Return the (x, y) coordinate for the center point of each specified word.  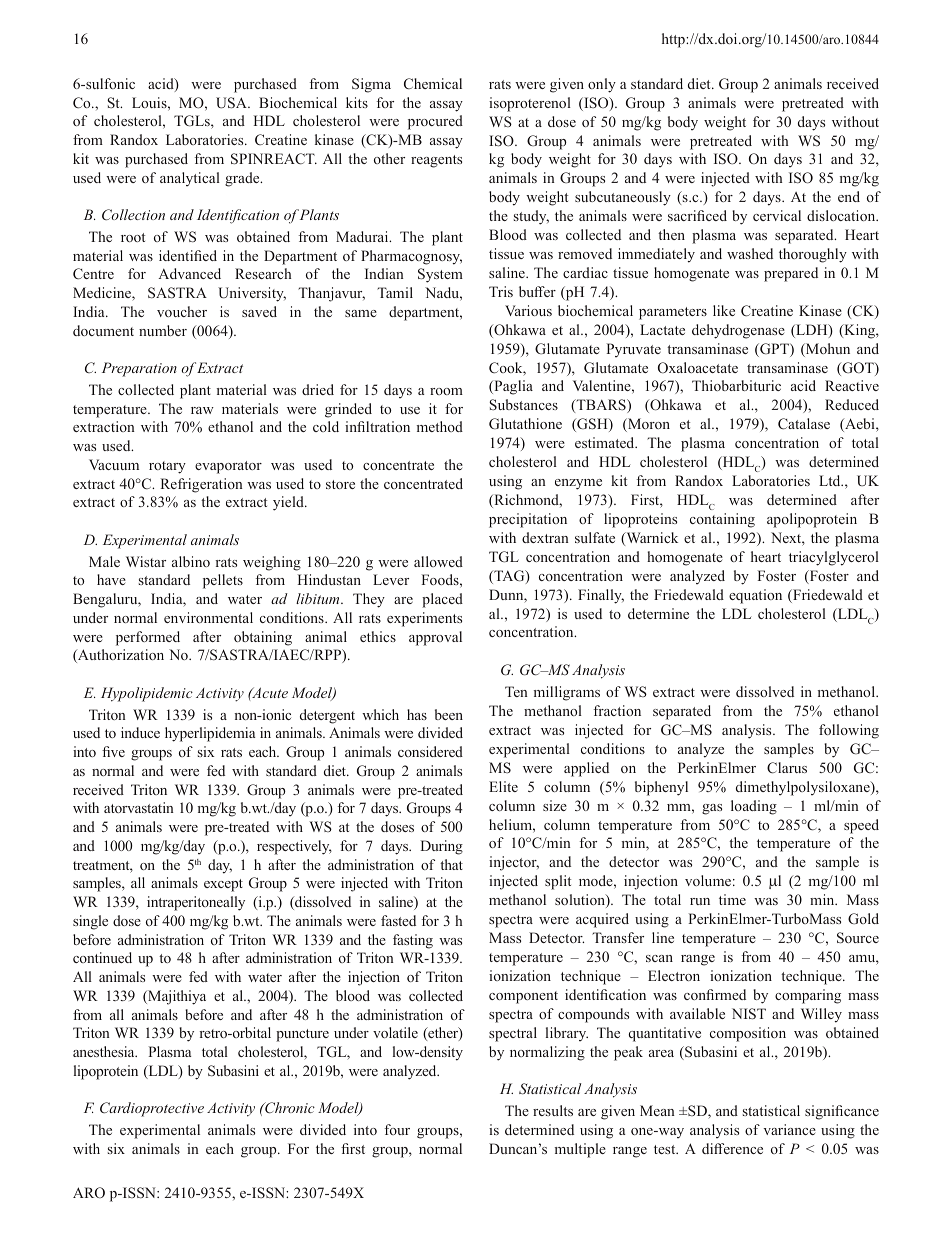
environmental (208, 617)
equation (755, 596)
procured (435, 122)
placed (442, 600)
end (849, 196)
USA (232, 103)
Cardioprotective (152, 1109)
